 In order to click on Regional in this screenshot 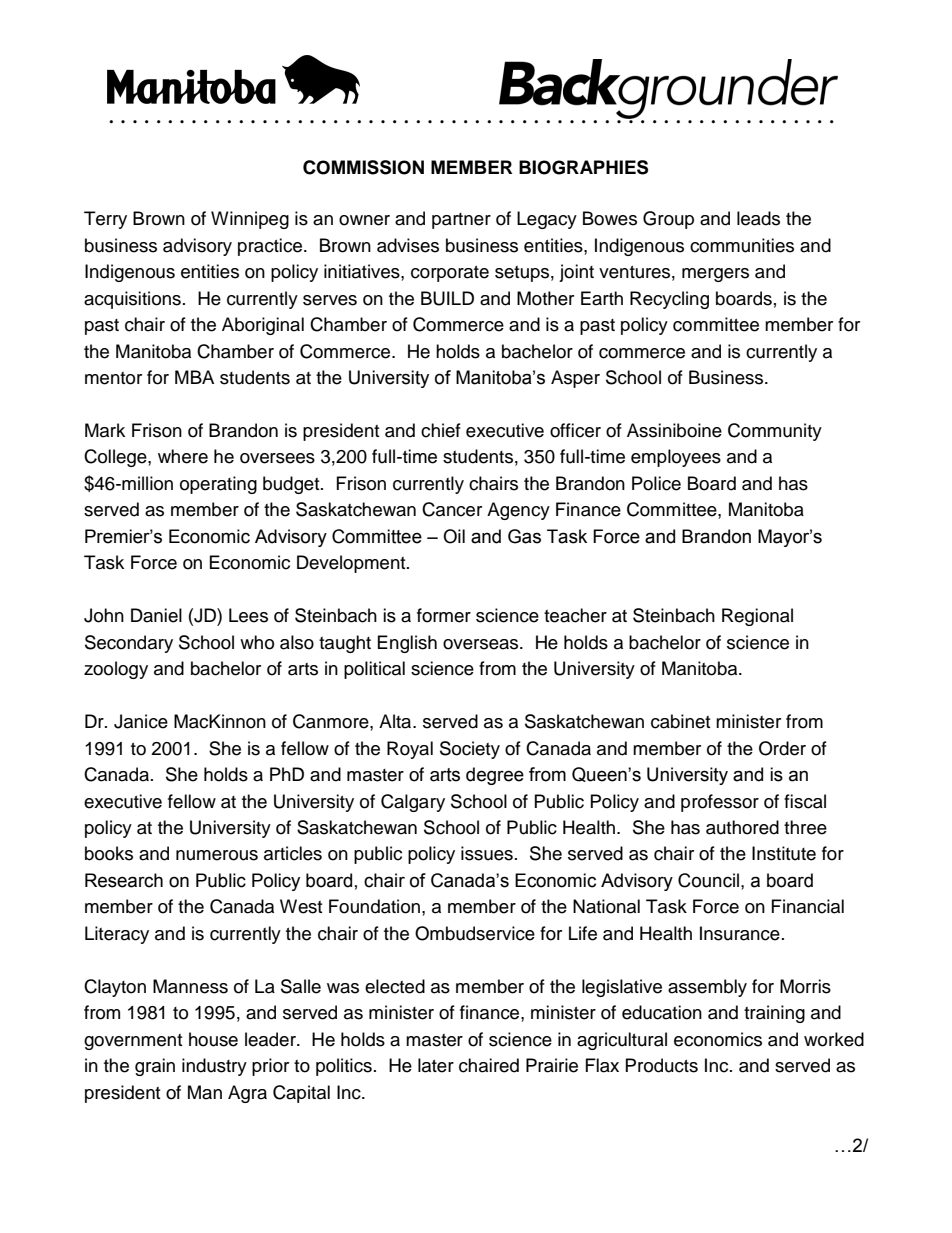, I will do `click(757, 617)`.
